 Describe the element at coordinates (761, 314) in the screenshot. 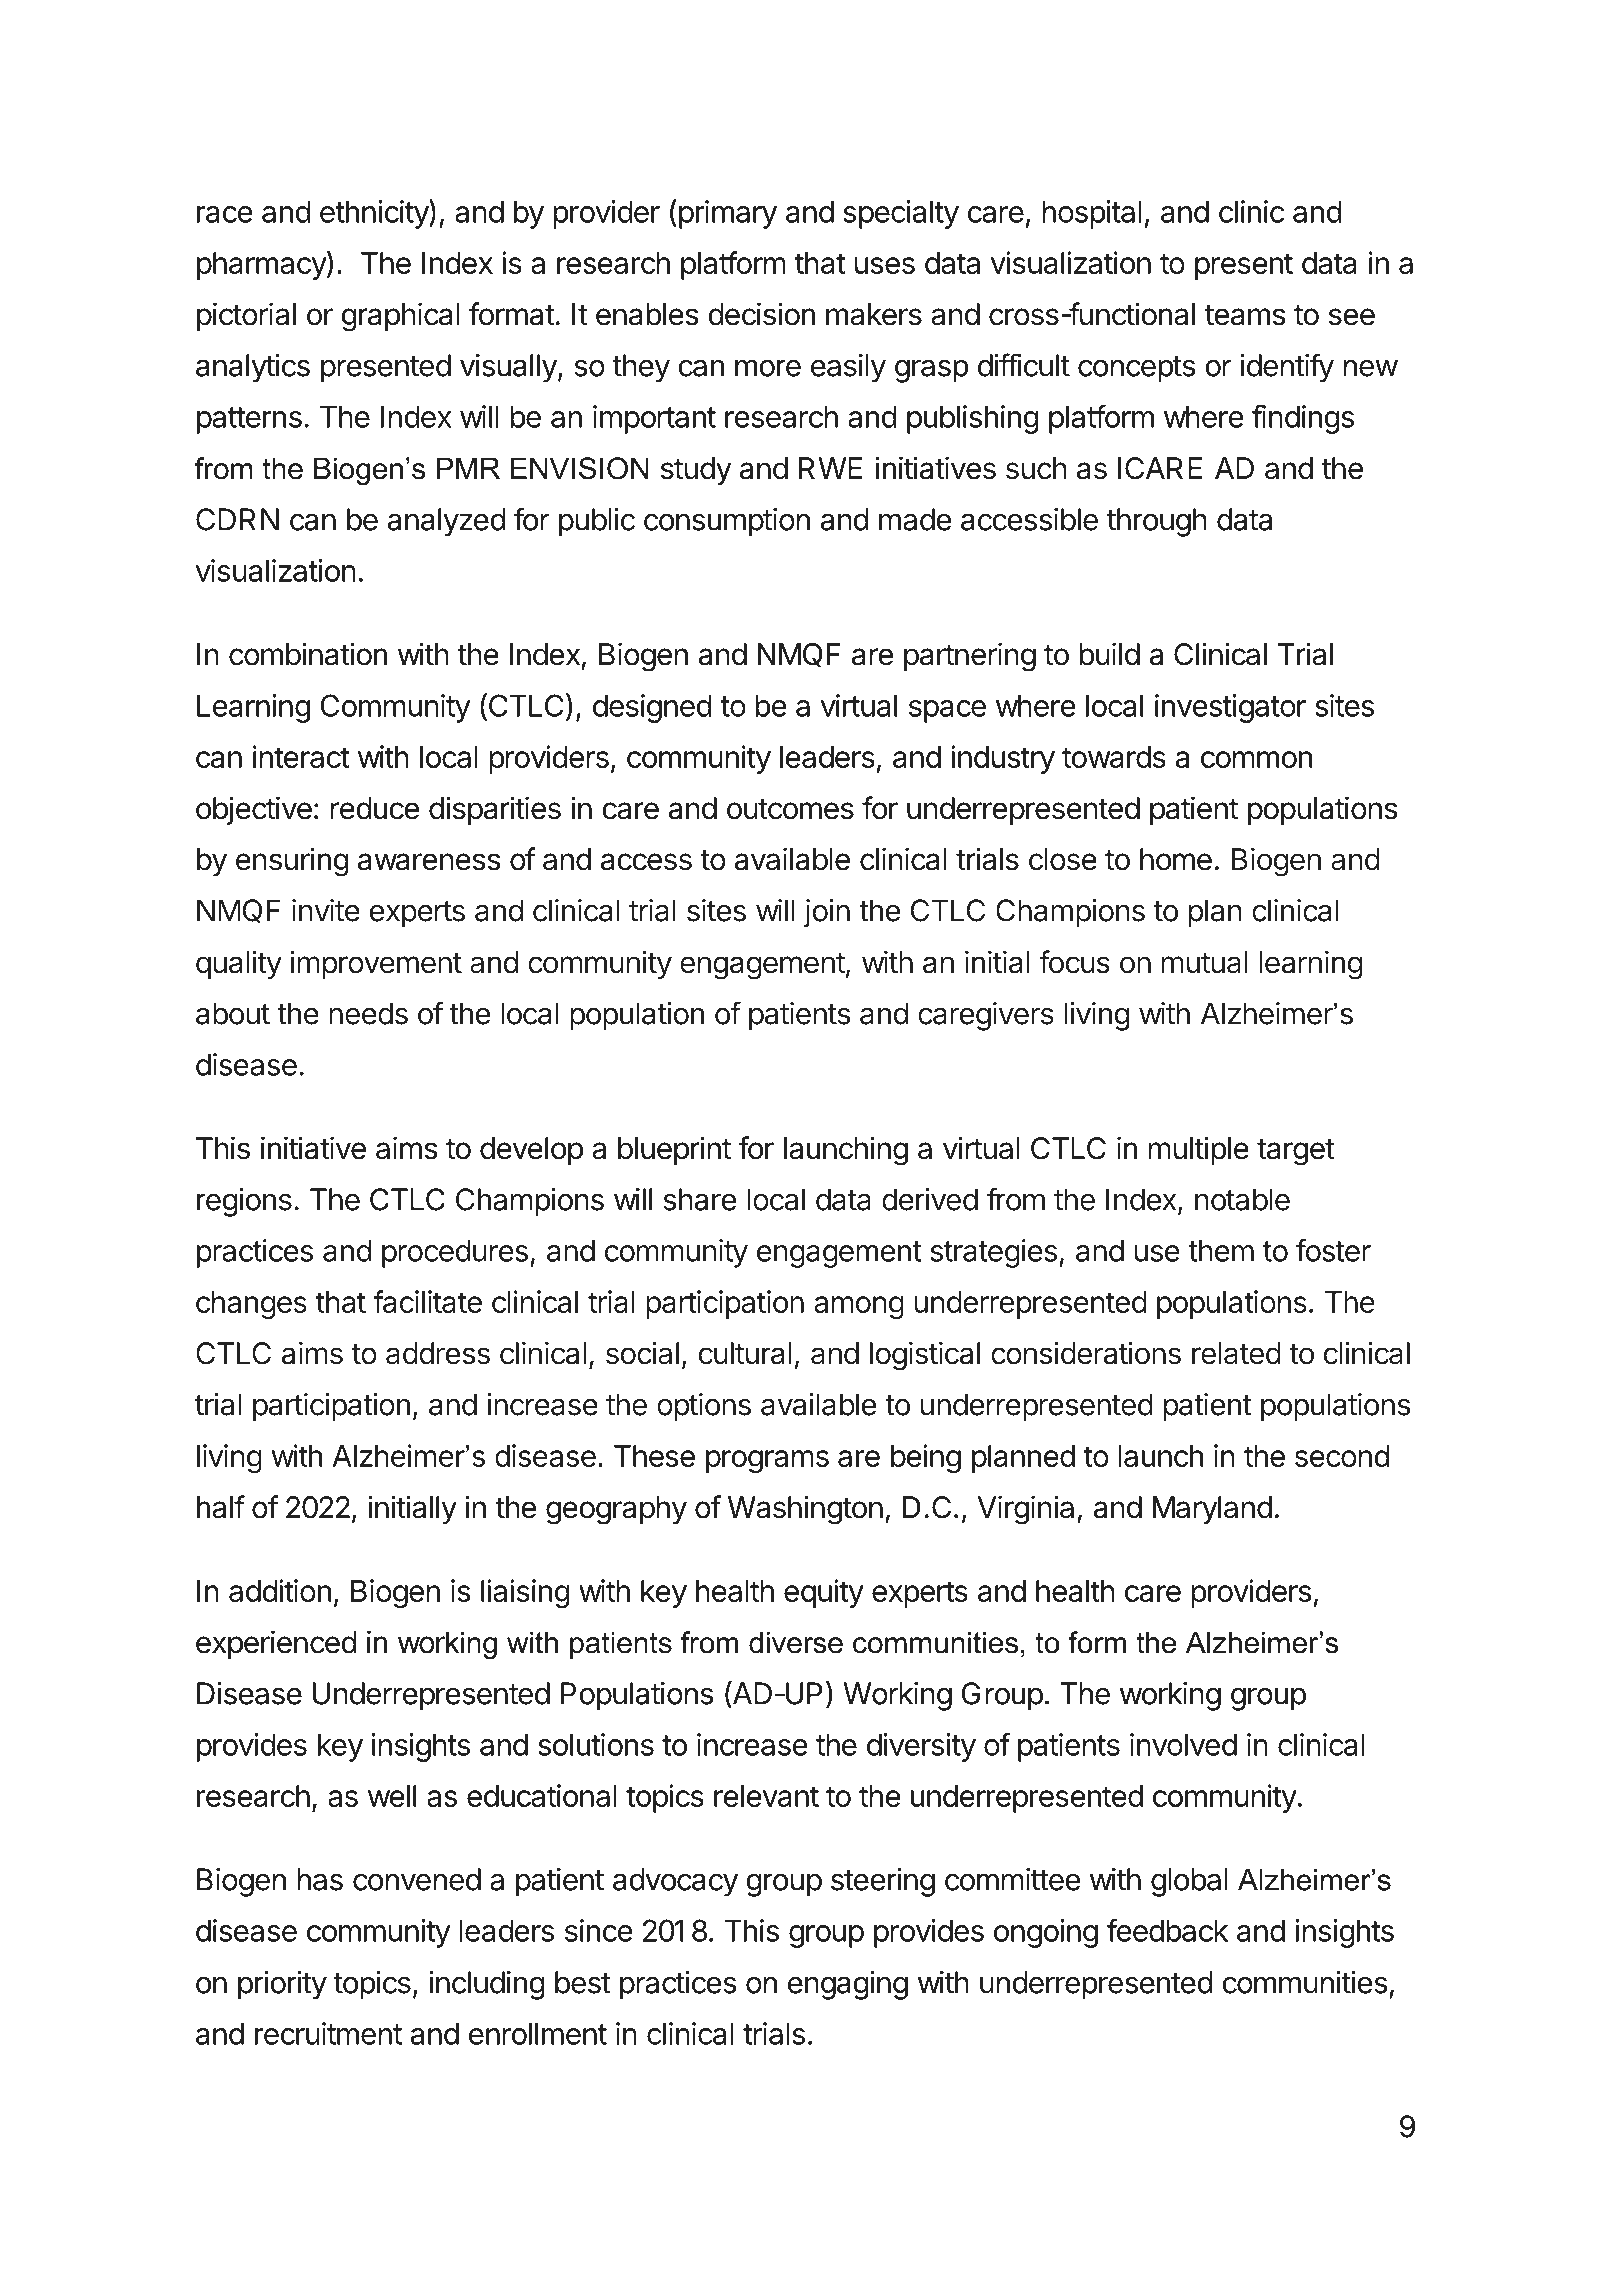

I see `decision` at that location.
